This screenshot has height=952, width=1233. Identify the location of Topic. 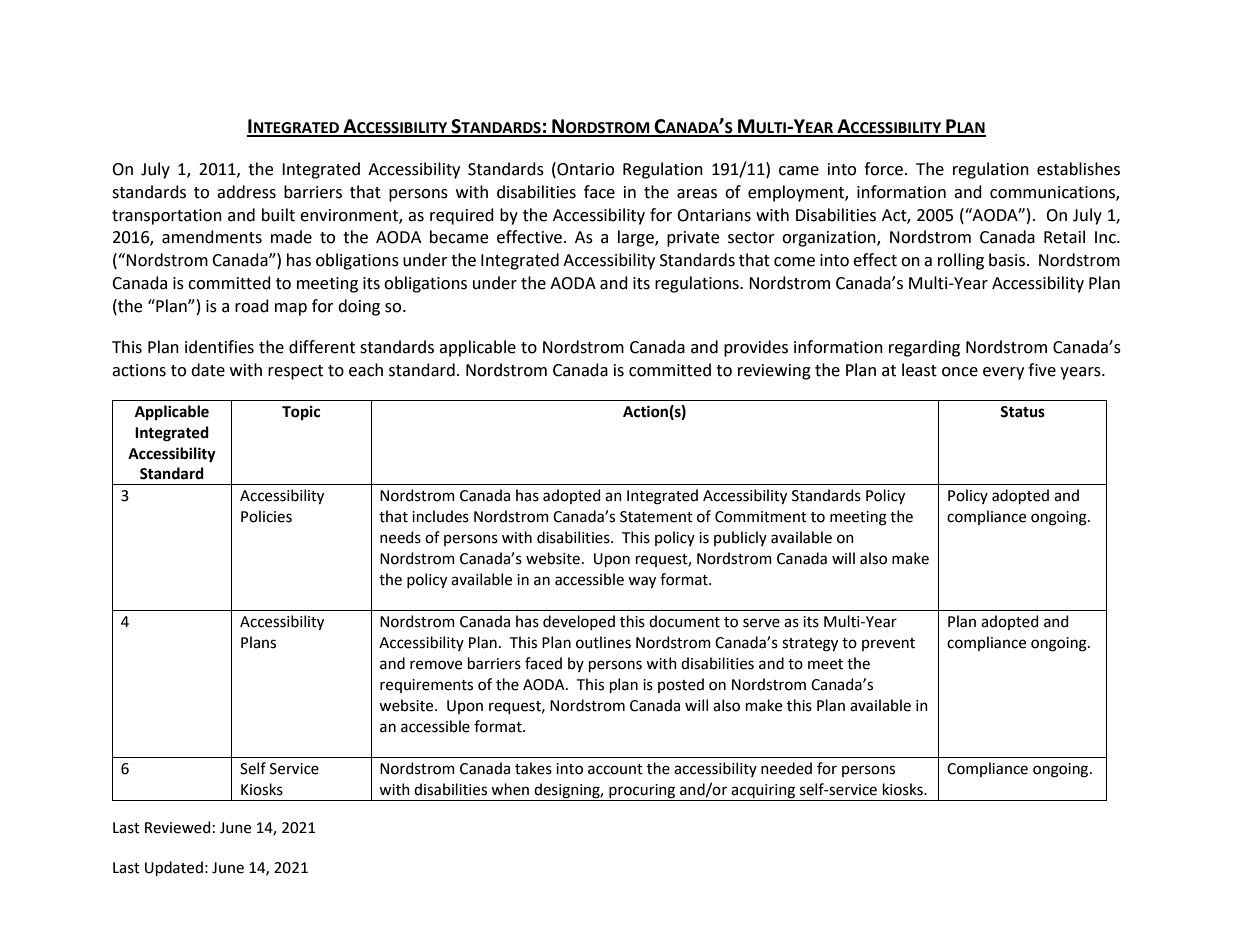
(301, 413).
